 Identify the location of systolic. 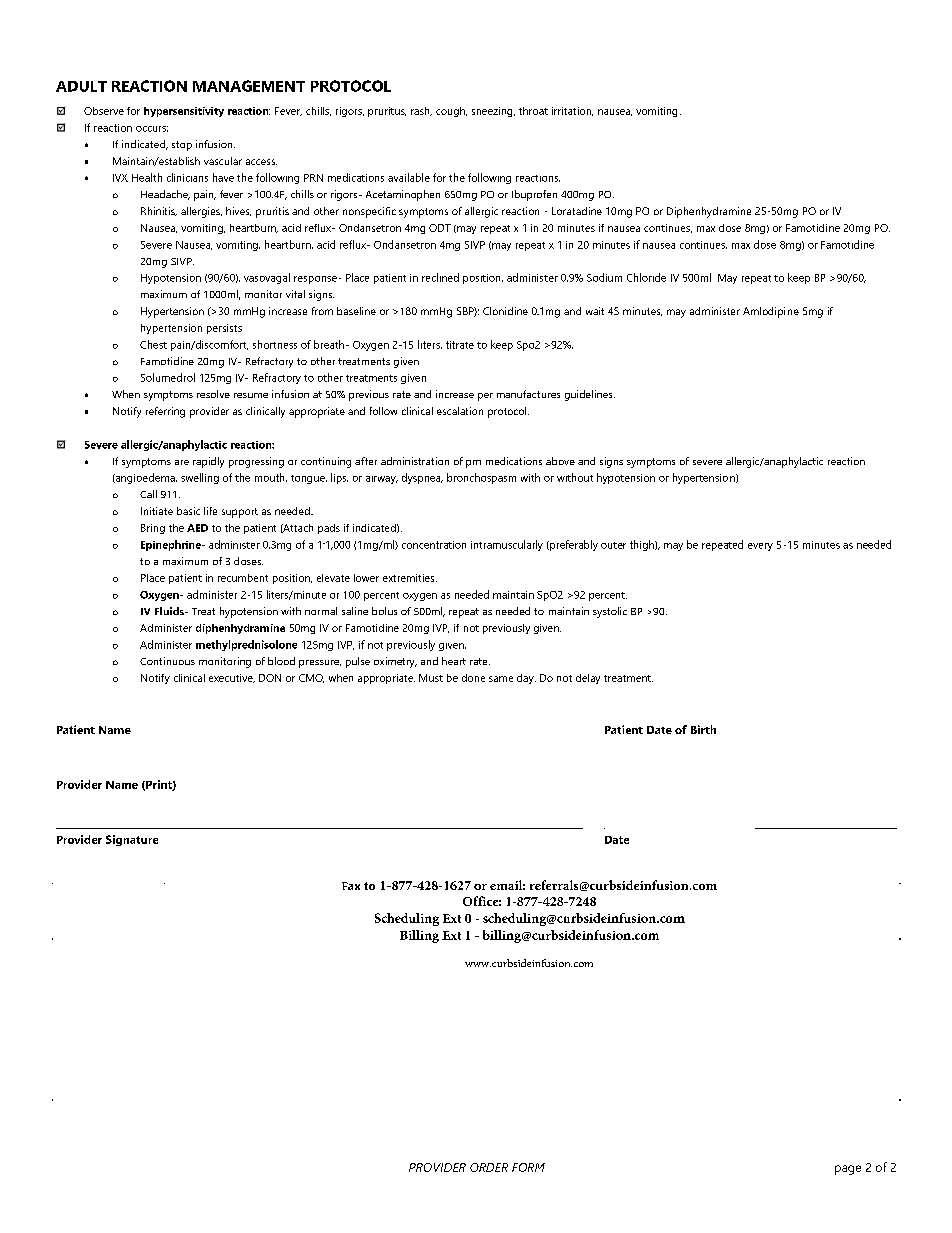
(610, 612).
